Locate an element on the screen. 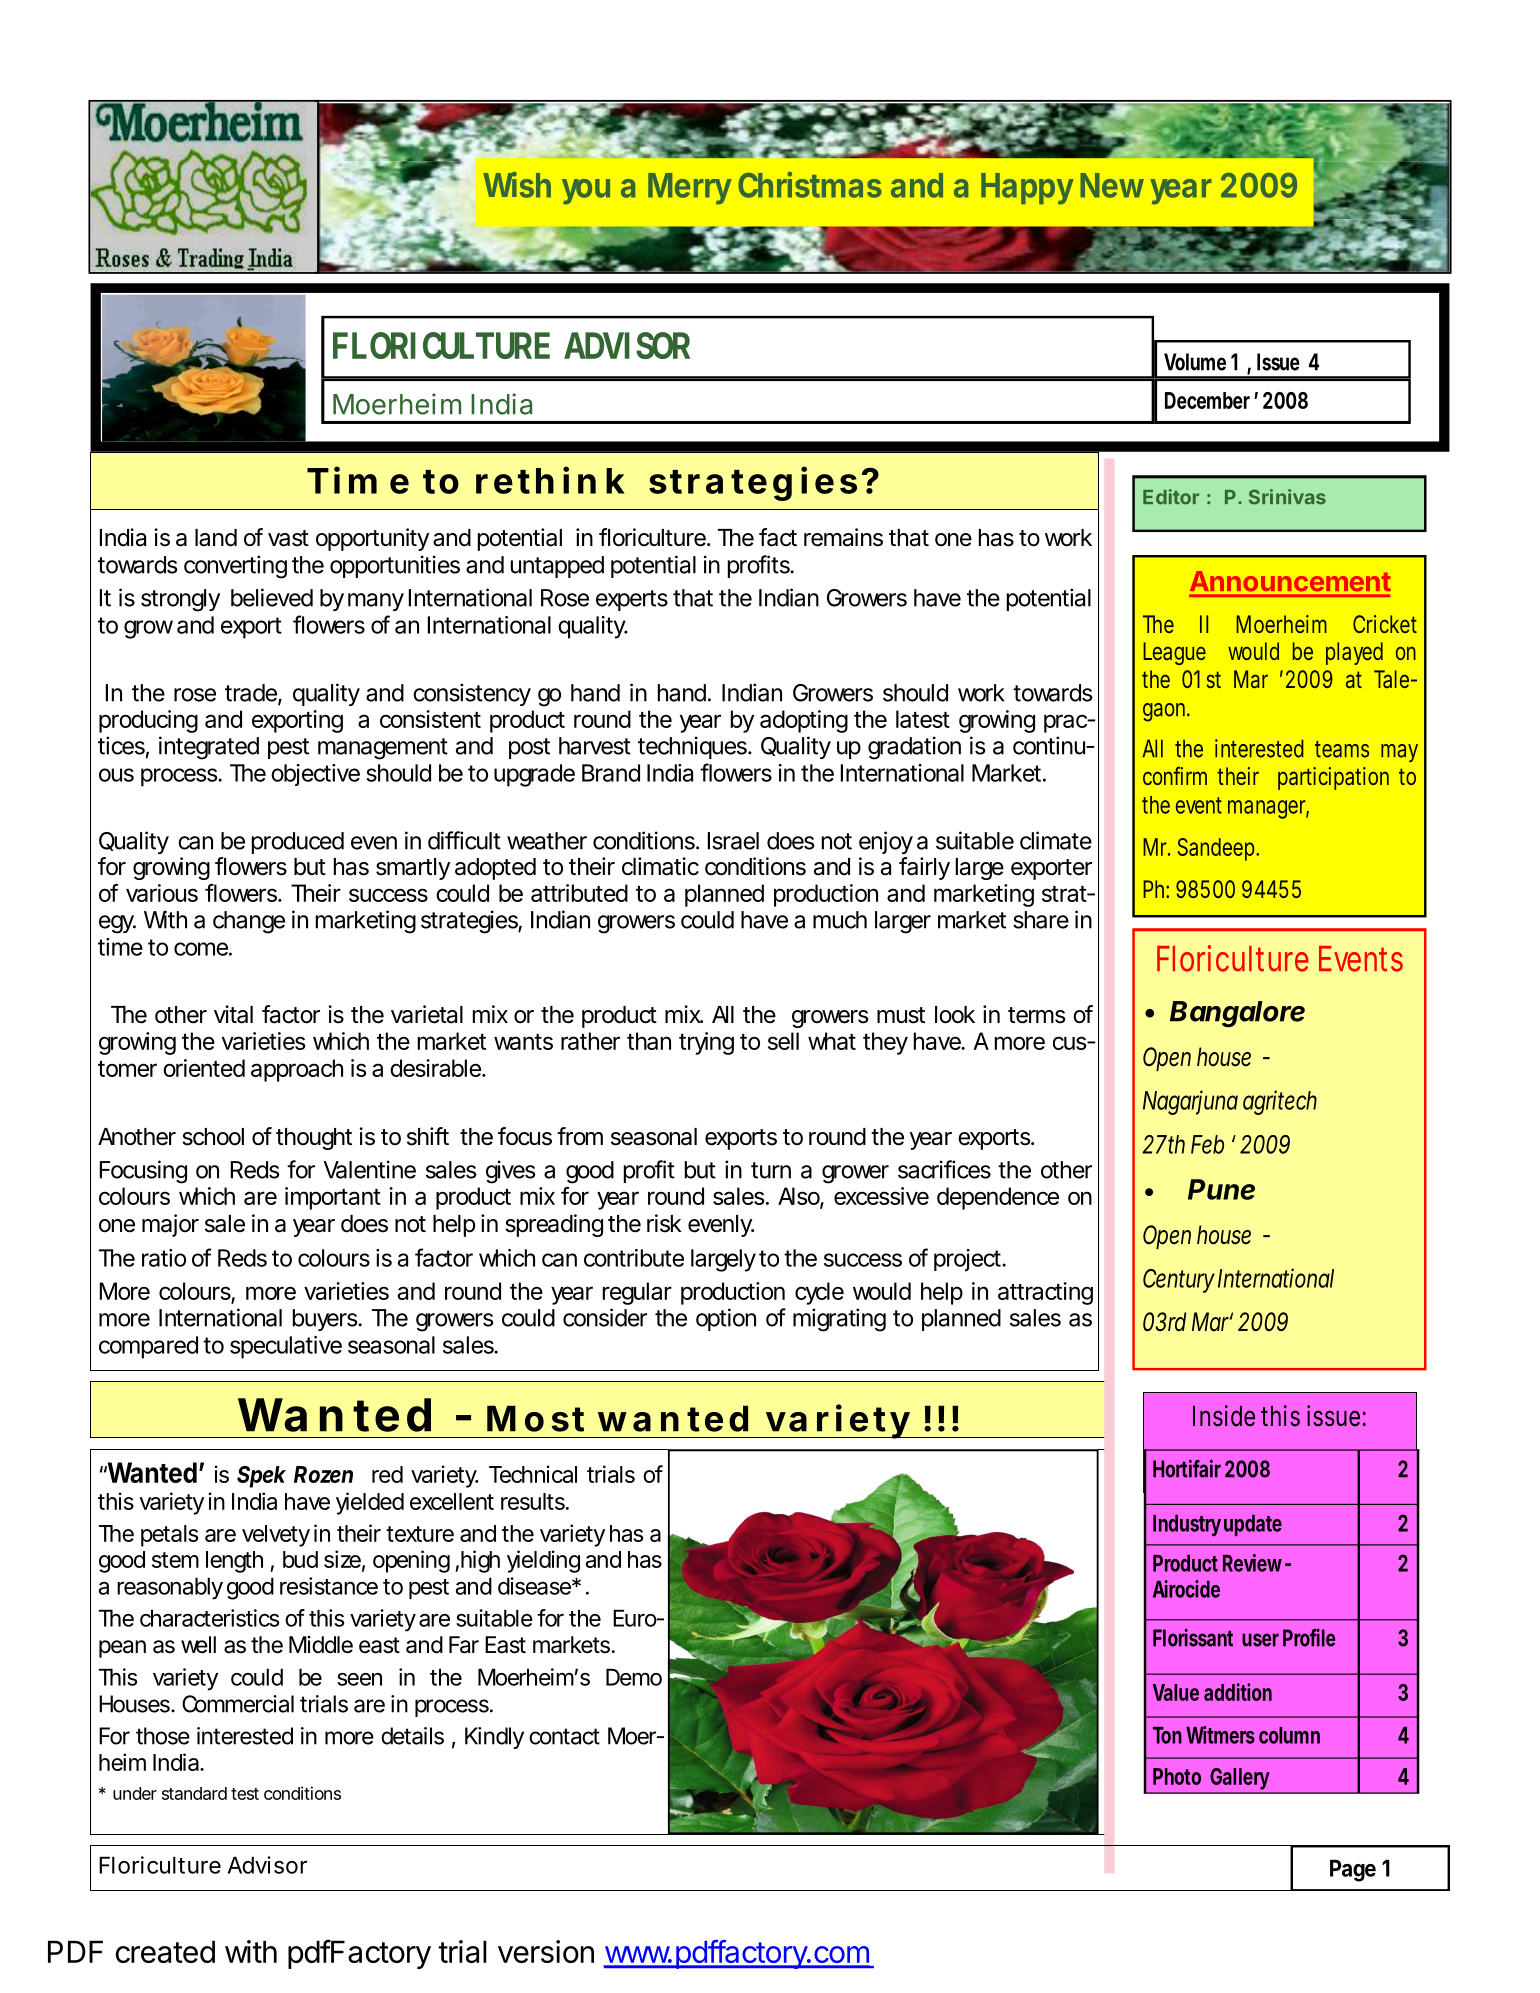 The image size is (1540, 1993). Bangalore is located at coordinates (1237, 1014).
